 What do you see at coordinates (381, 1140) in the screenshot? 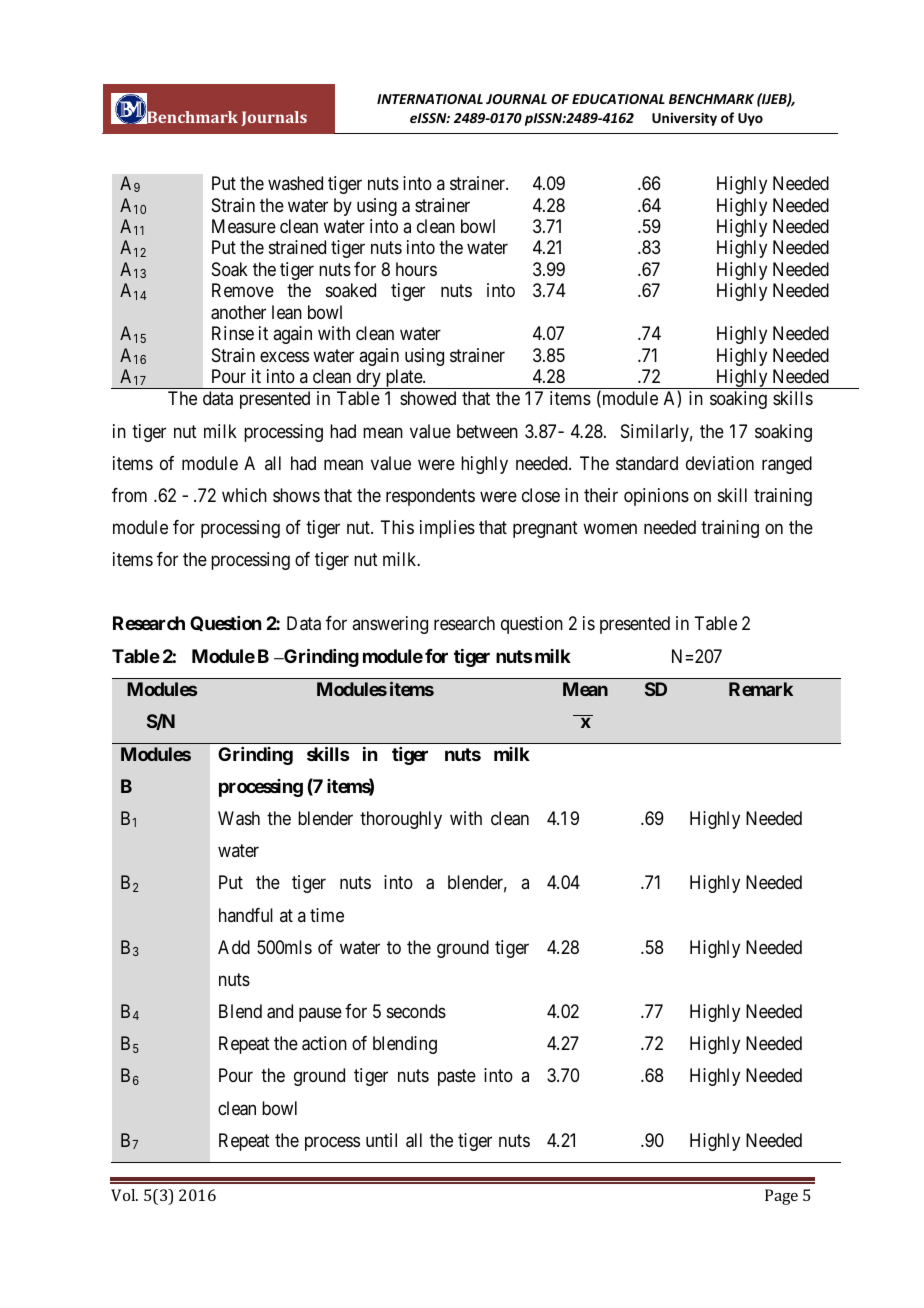
I see `until` at bounding box center [381, 1140].
